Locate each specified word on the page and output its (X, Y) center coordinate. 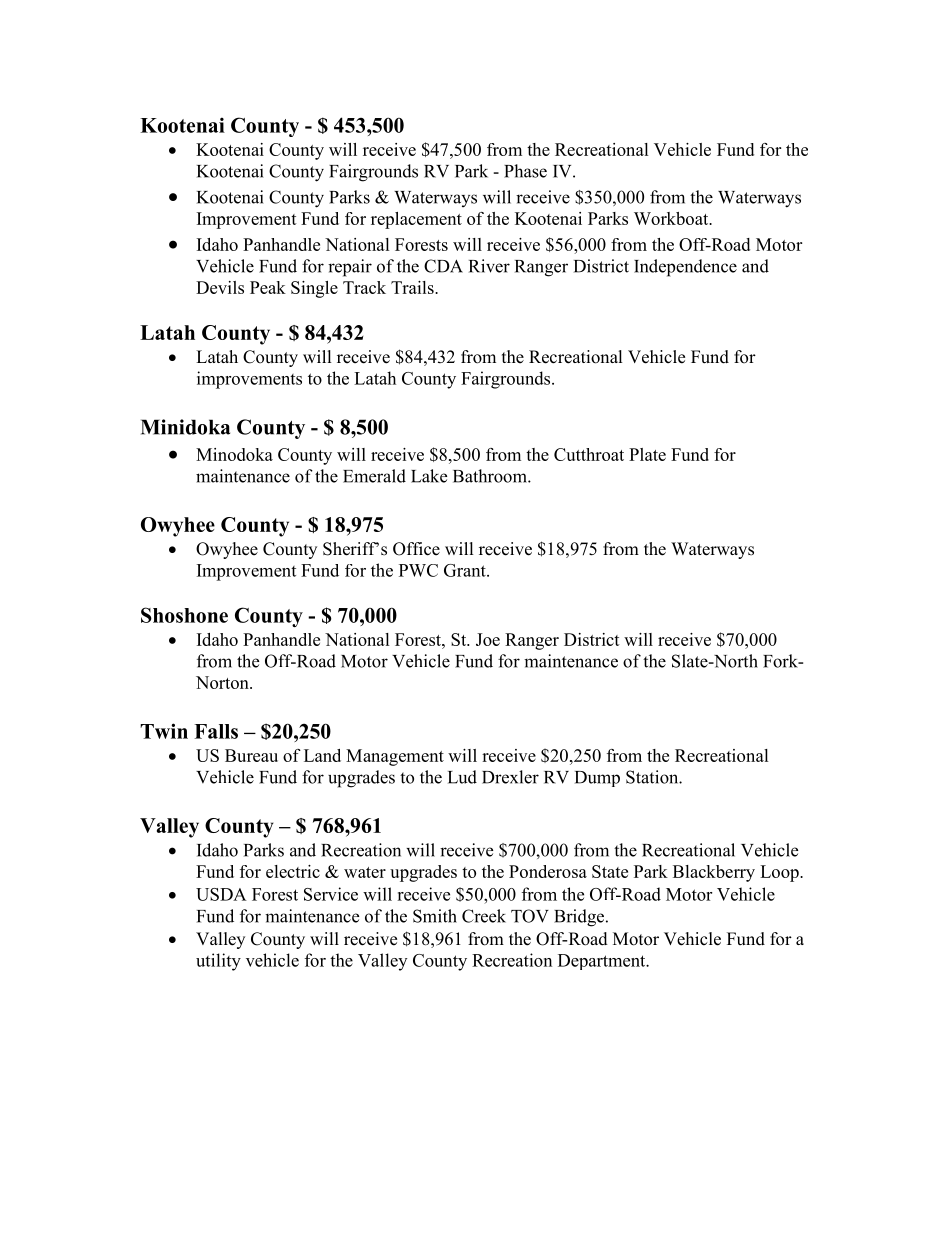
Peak (268, 287)
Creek (484, 916)
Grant (466, 570)
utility (218, 962)
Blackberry (714, 873)
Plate (647, 454)
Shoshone (184, 615)
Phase (525, 171)
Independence (685, 268)
